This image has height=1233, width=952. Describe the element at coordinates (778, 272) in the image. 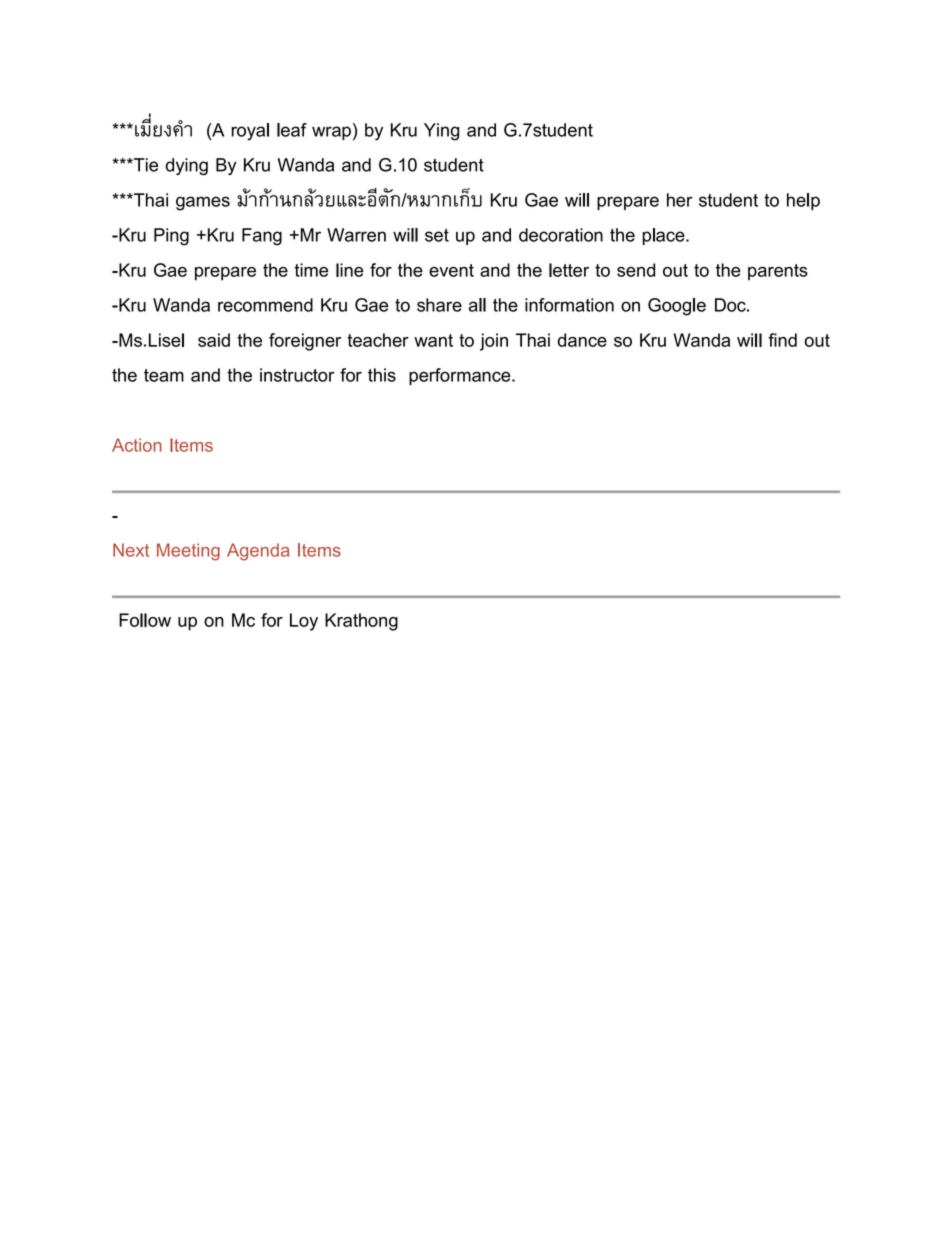

I see `parents` at that location.
